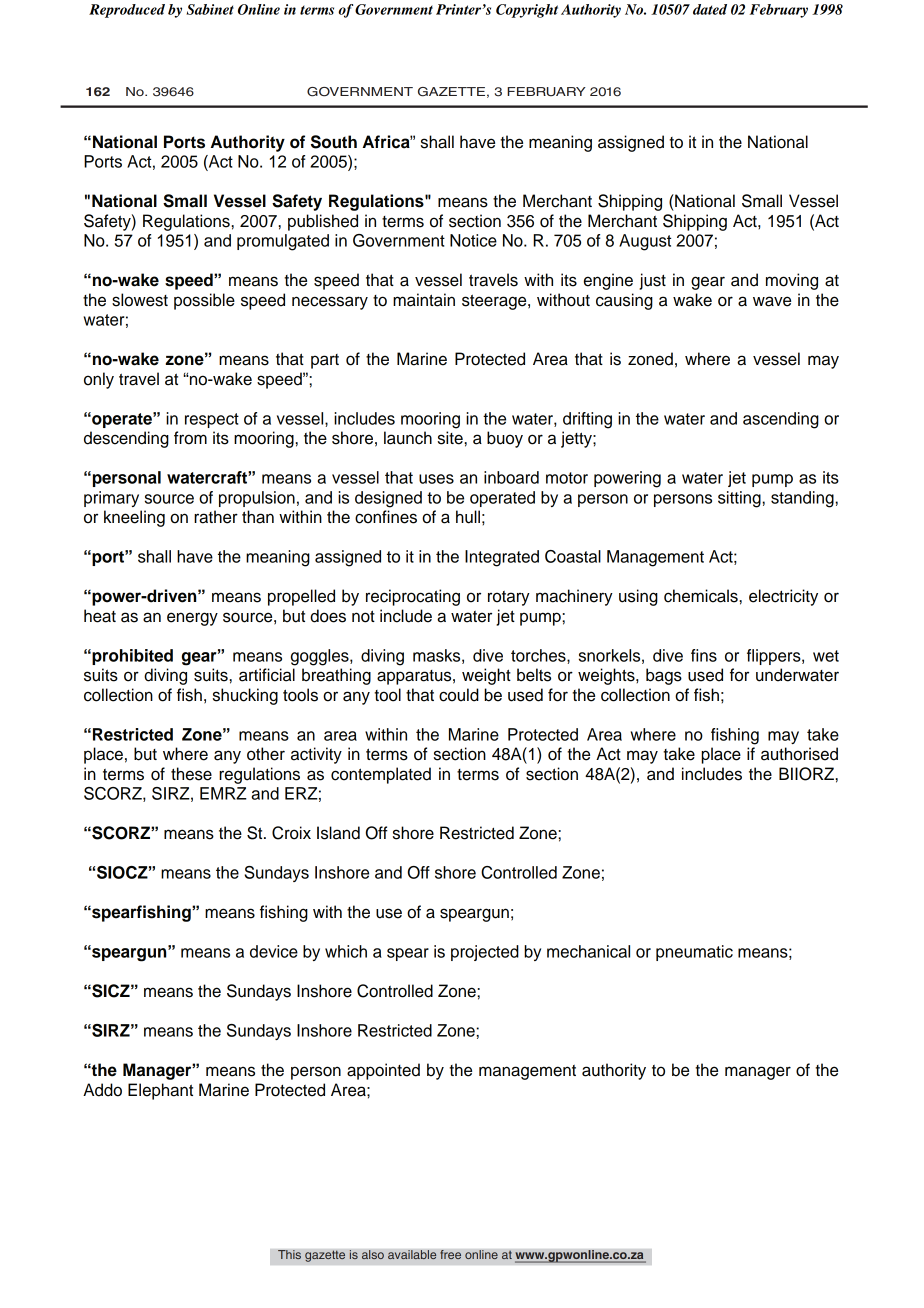  What do you see at coordinates (450, 1255) in the page?
I see `free` at bounding box center [450, 1255].
